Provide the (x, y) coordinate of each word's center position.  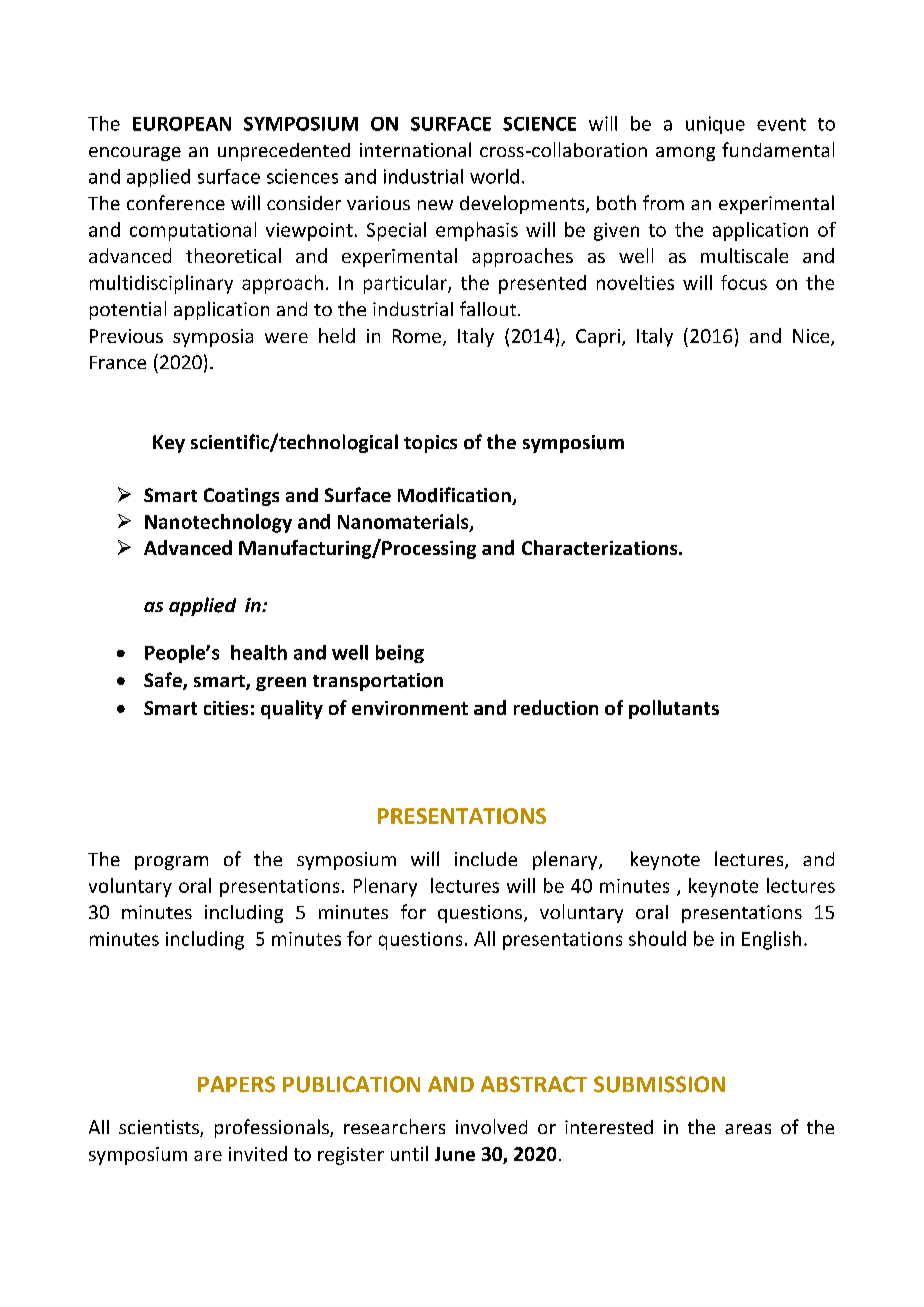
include (486, 859)
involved (491, 1126)
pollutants (674, 709)
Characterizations (601, 547)
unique (715, 125)
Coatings (241, 497)
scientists (160, 1128)
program (171, 863)
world (494, 176)
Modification (455, 496)
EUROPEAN (182, 124)
